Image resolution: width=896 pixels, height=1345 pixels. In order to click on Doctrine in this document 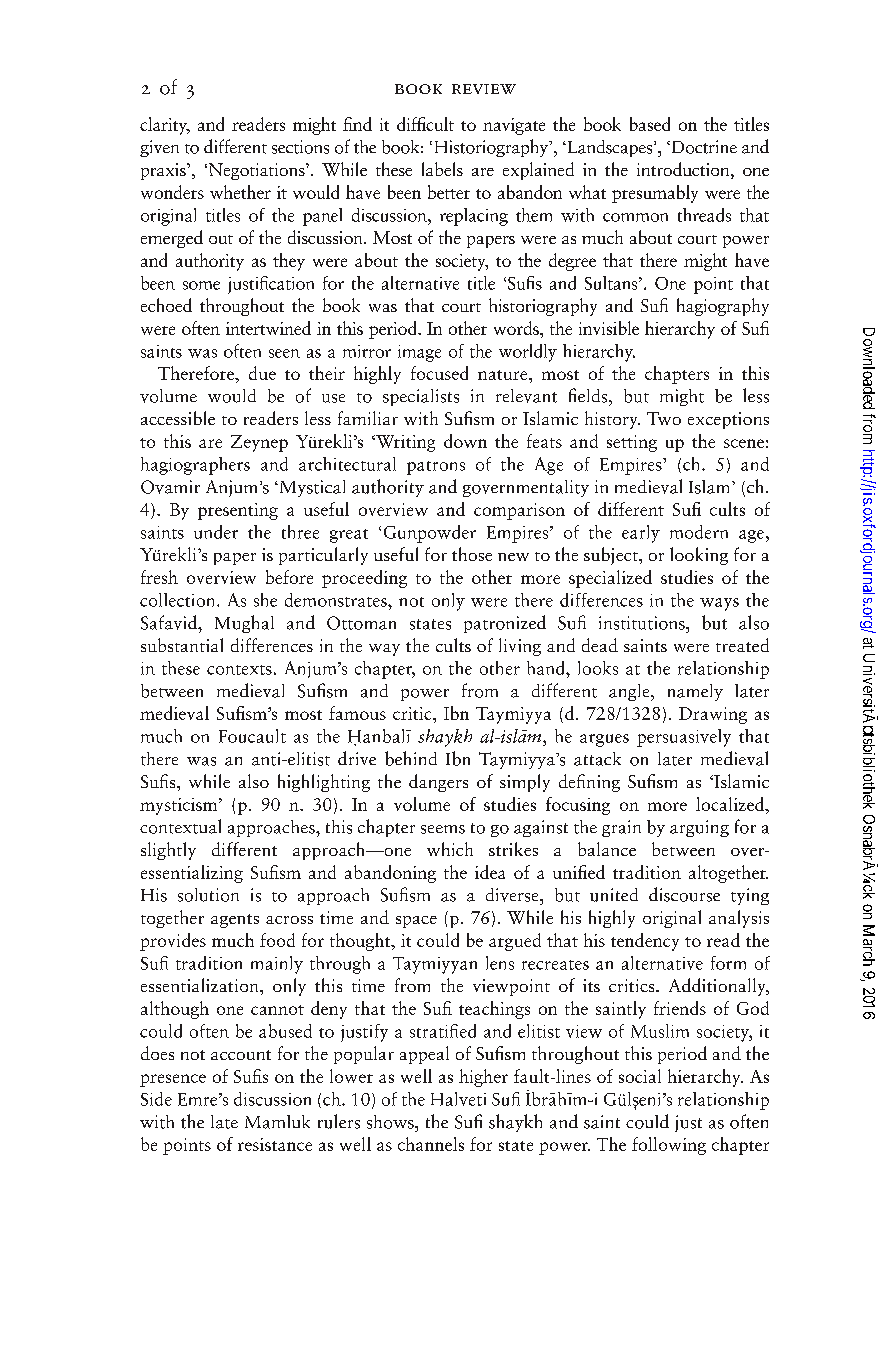, I will do `click(703, 147)`.
